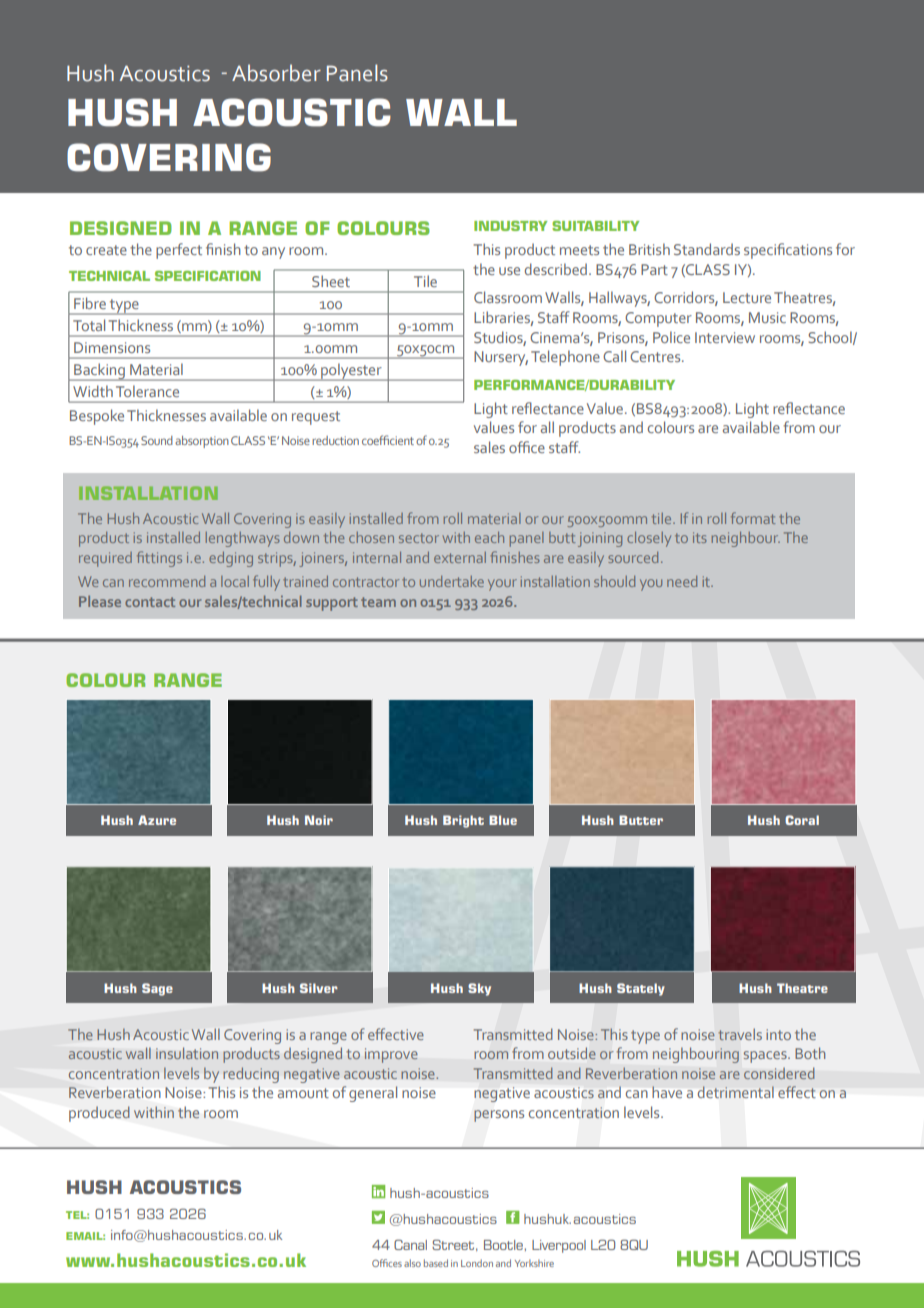  Describe the element at coordinates (99, 1114) in the screenshot. I see `produced` at that location.
